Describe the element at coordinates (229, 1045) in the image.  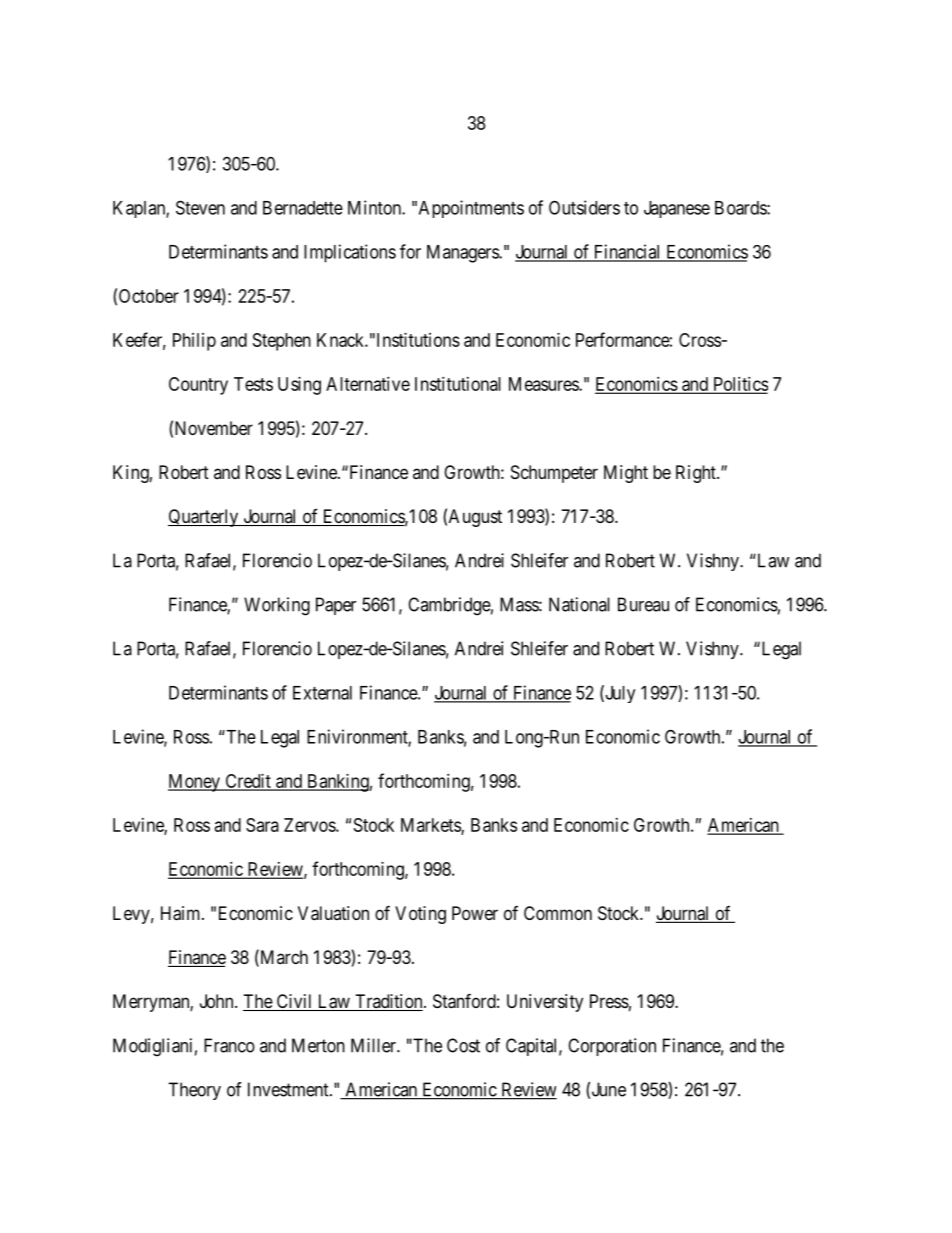
I see `Franco` at that location.
